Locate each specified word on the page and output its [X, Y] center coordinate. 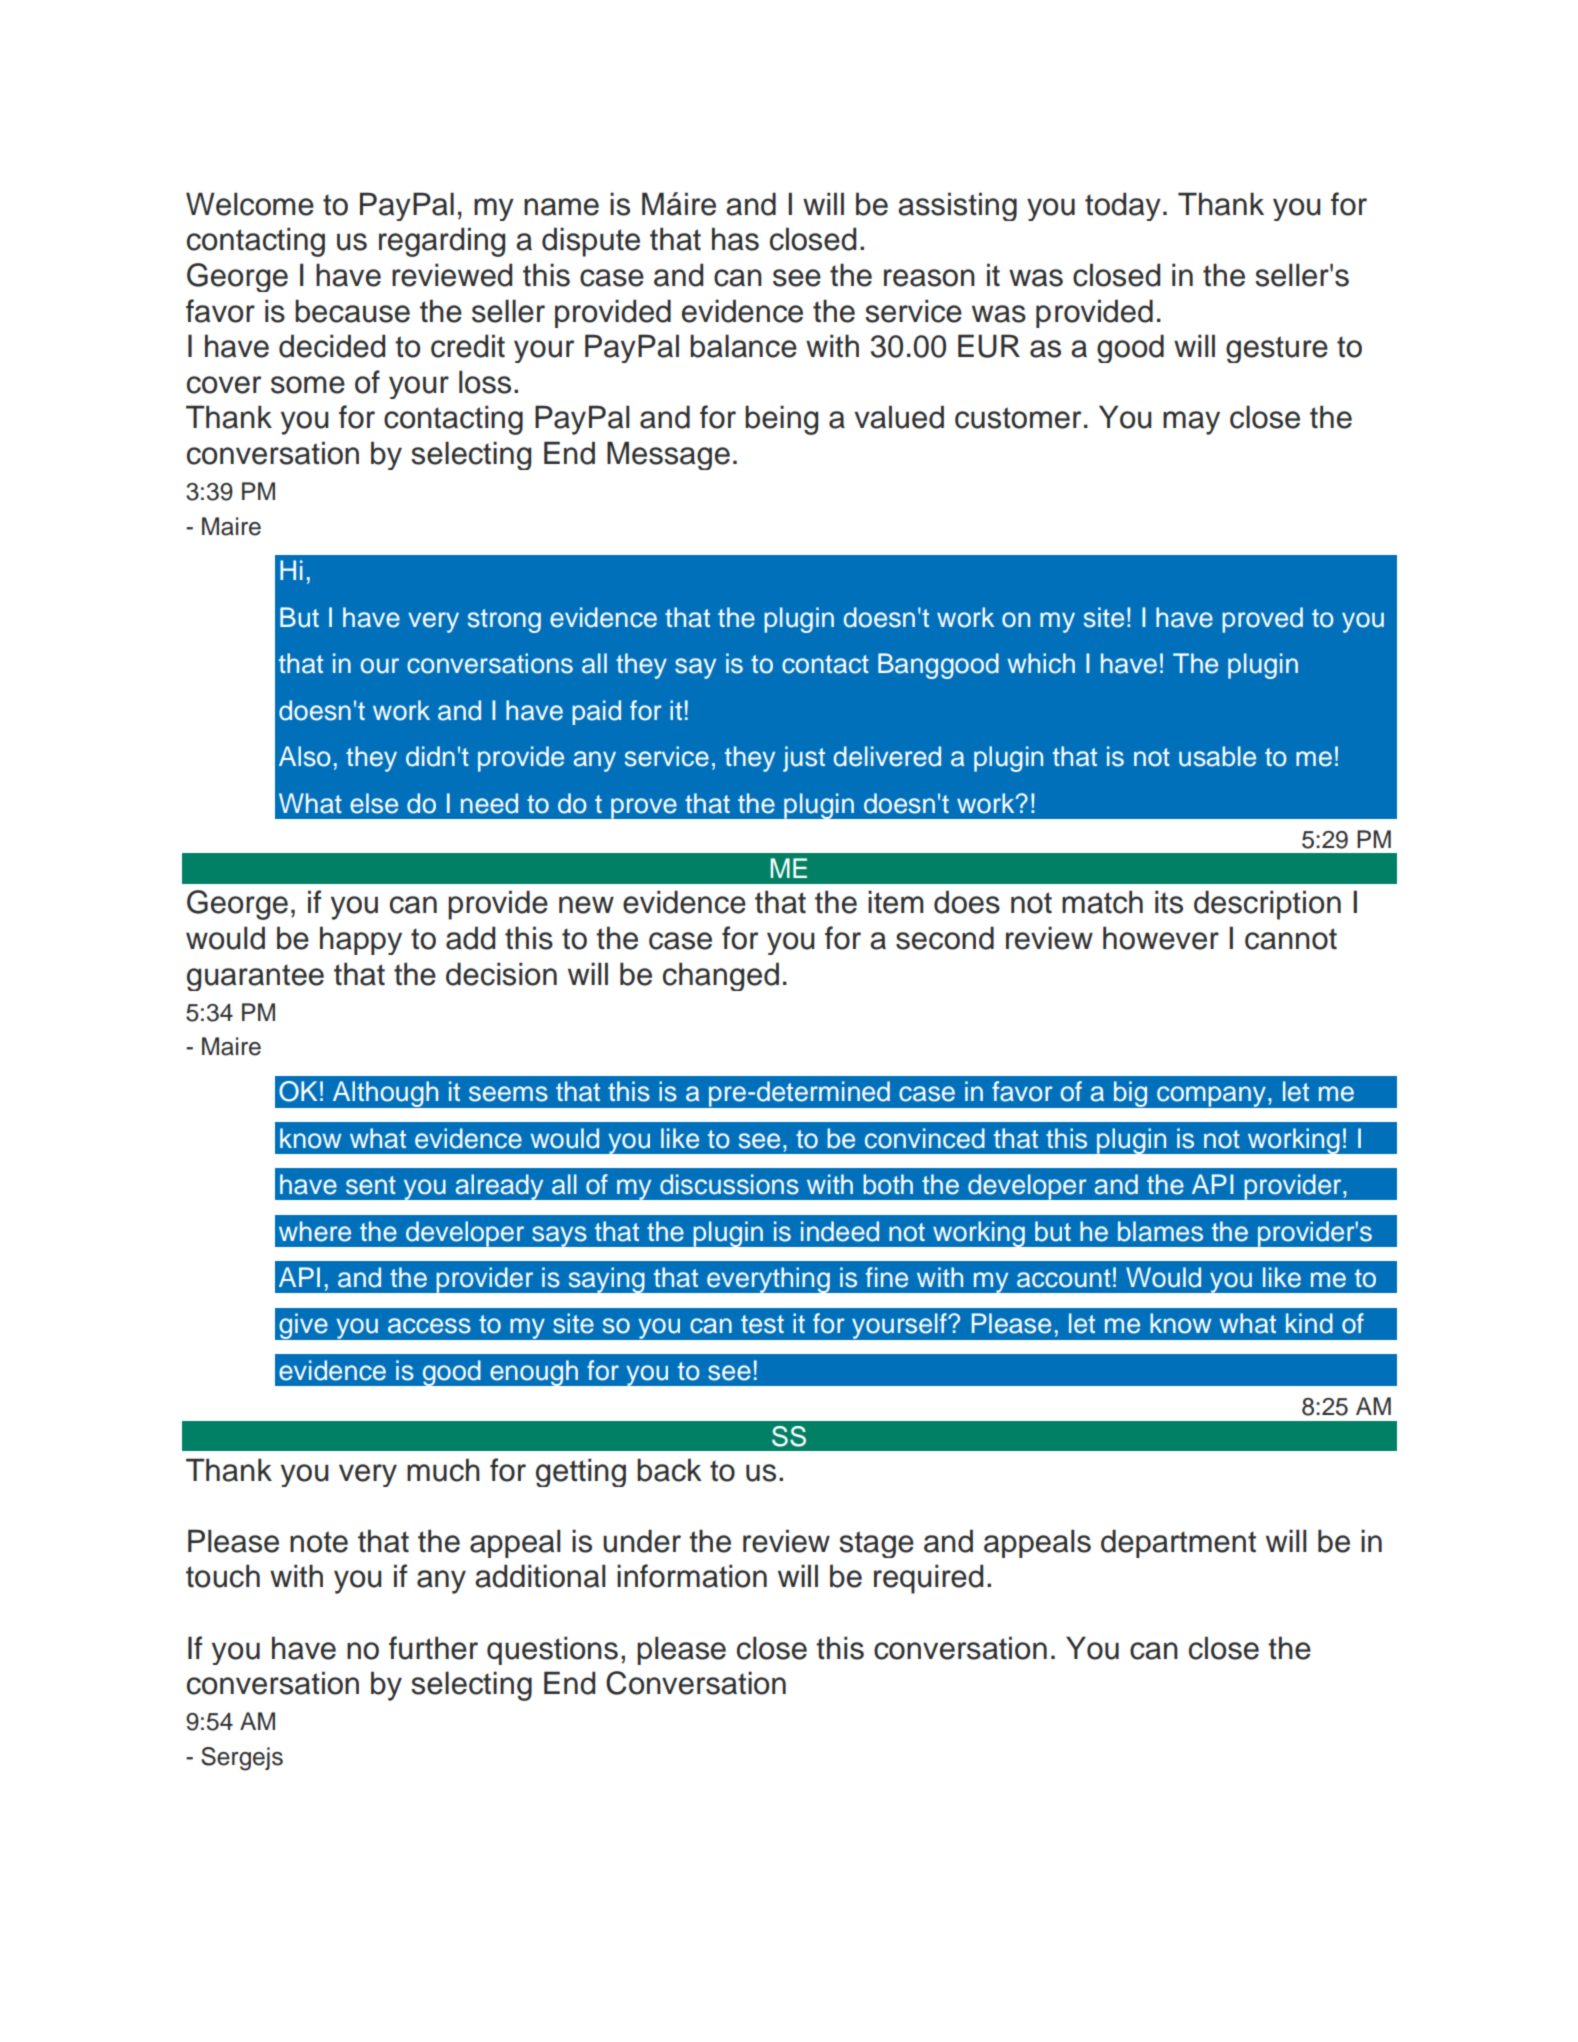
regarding [442, 242]
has [735, 239]
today [1123, 206]
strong [504, 621]
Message [668, 455]
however [1161, 938]
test [762, 1324]
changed [721, 976]
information [692, 1576]
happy [361, 940]
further [433, 1648]
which [1041, 663]
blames [1160, 1231]
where [315, 1231]
